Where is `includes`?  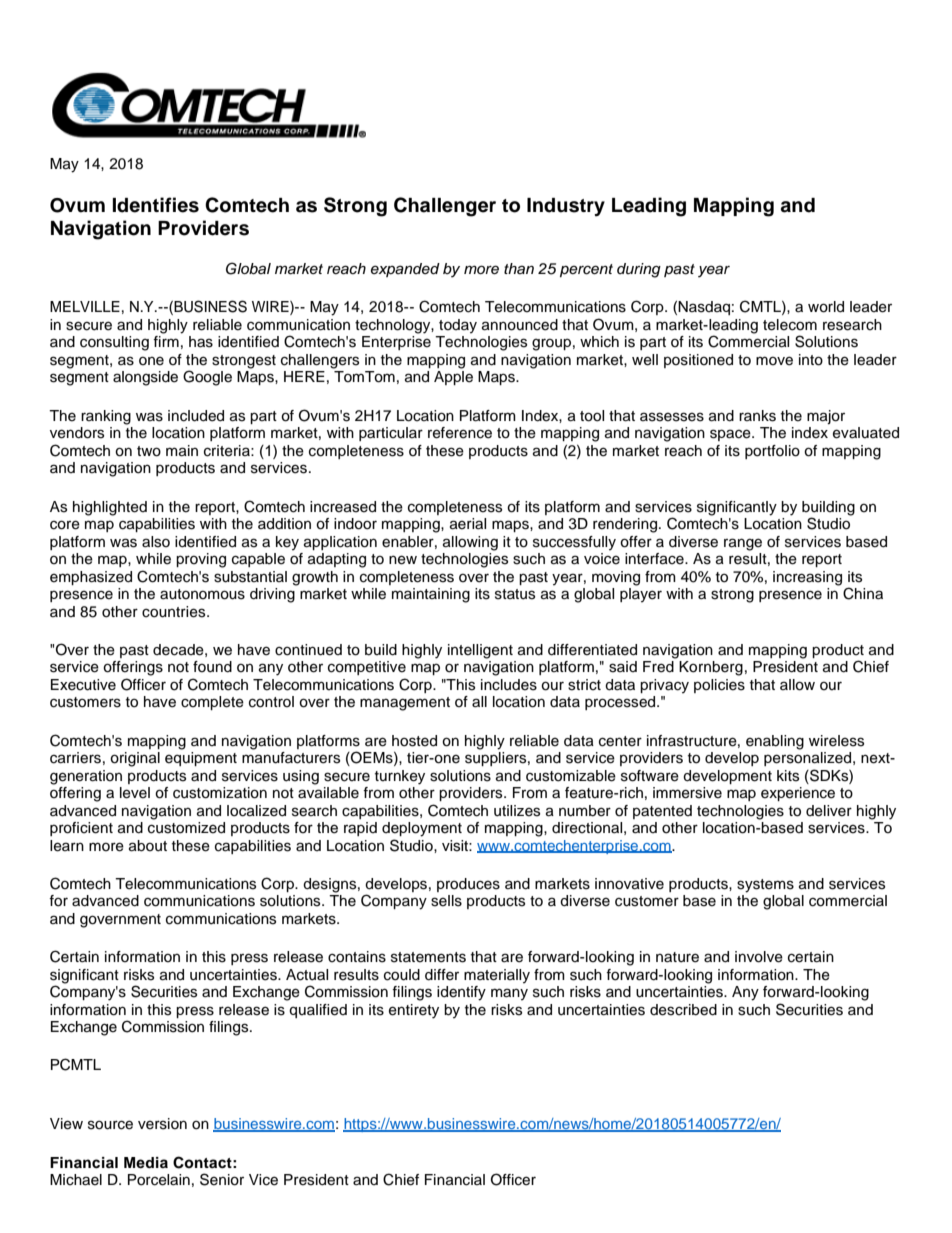 includes is located at coordinates (509, 685).
